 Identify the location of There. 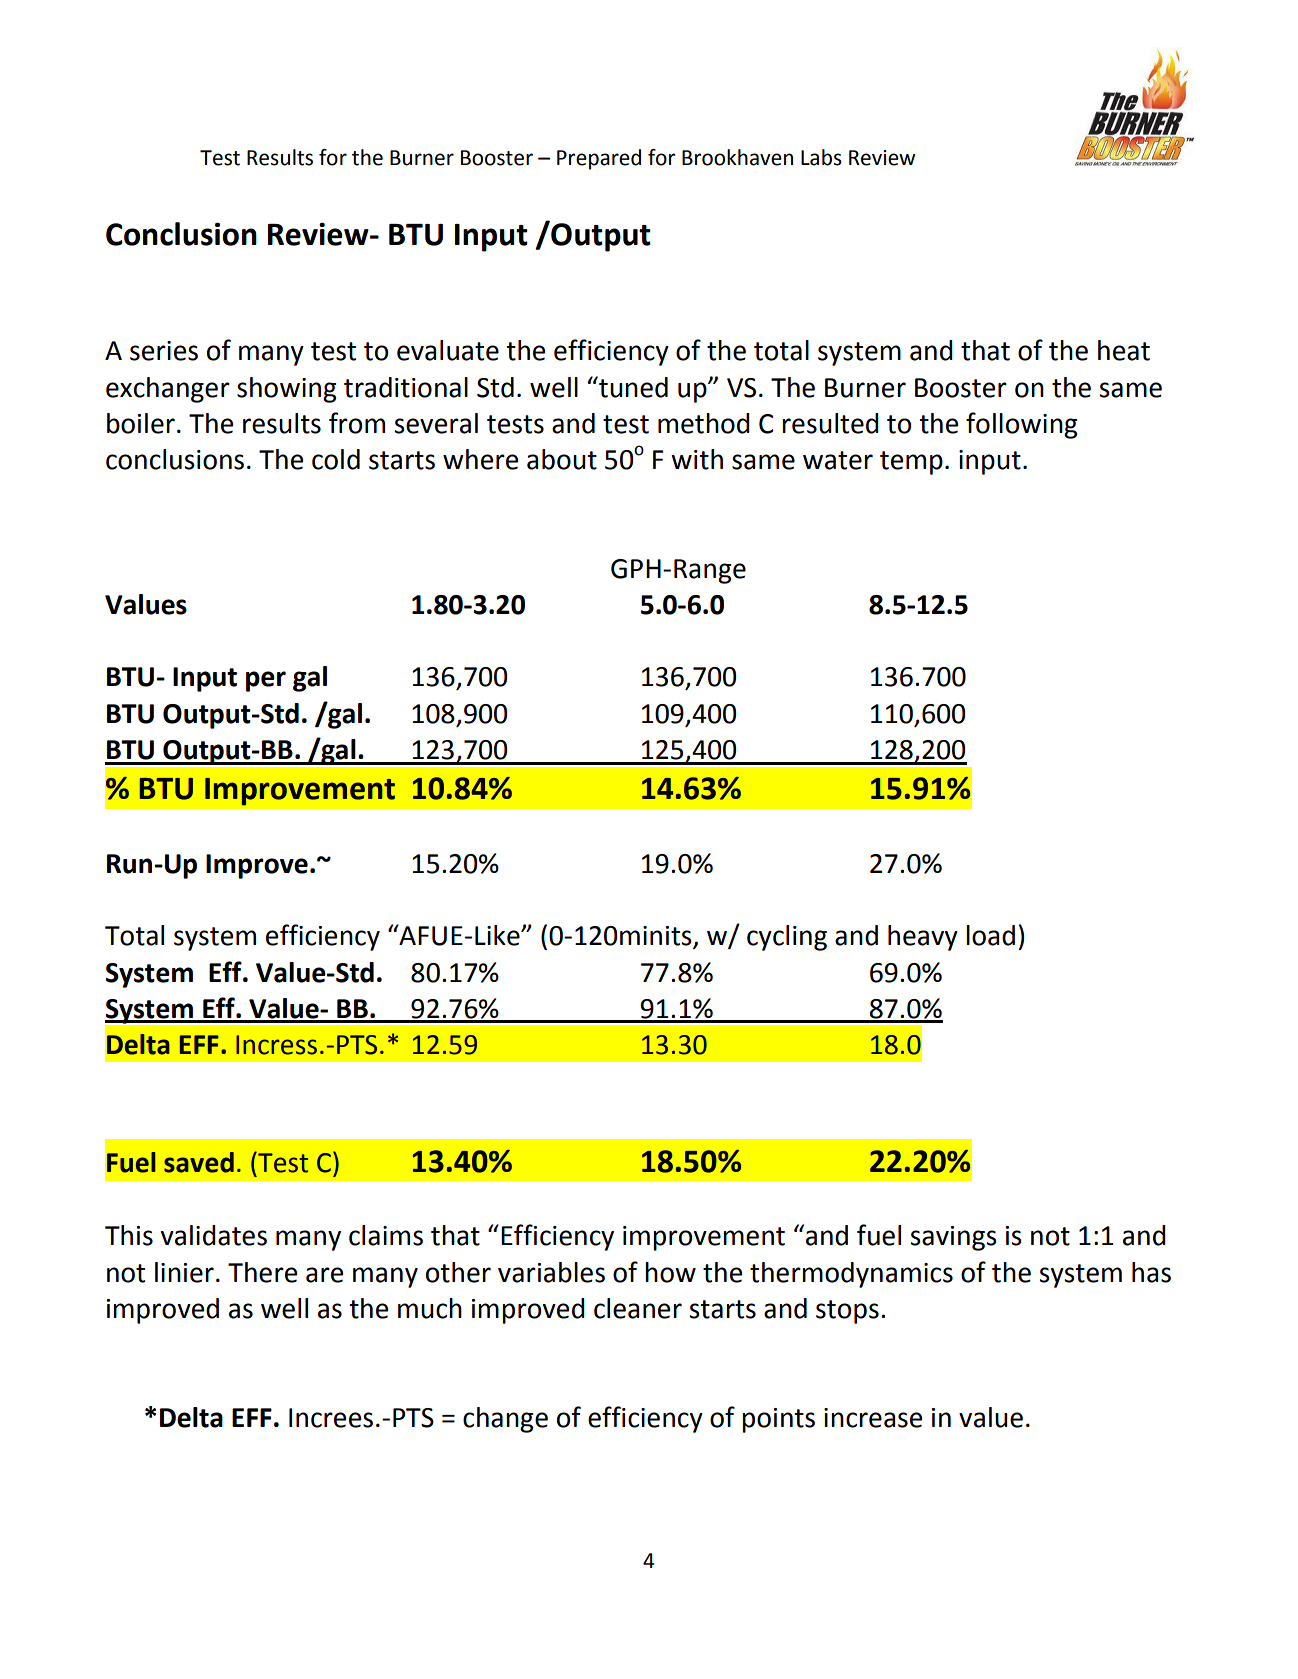
(262, 1272).
